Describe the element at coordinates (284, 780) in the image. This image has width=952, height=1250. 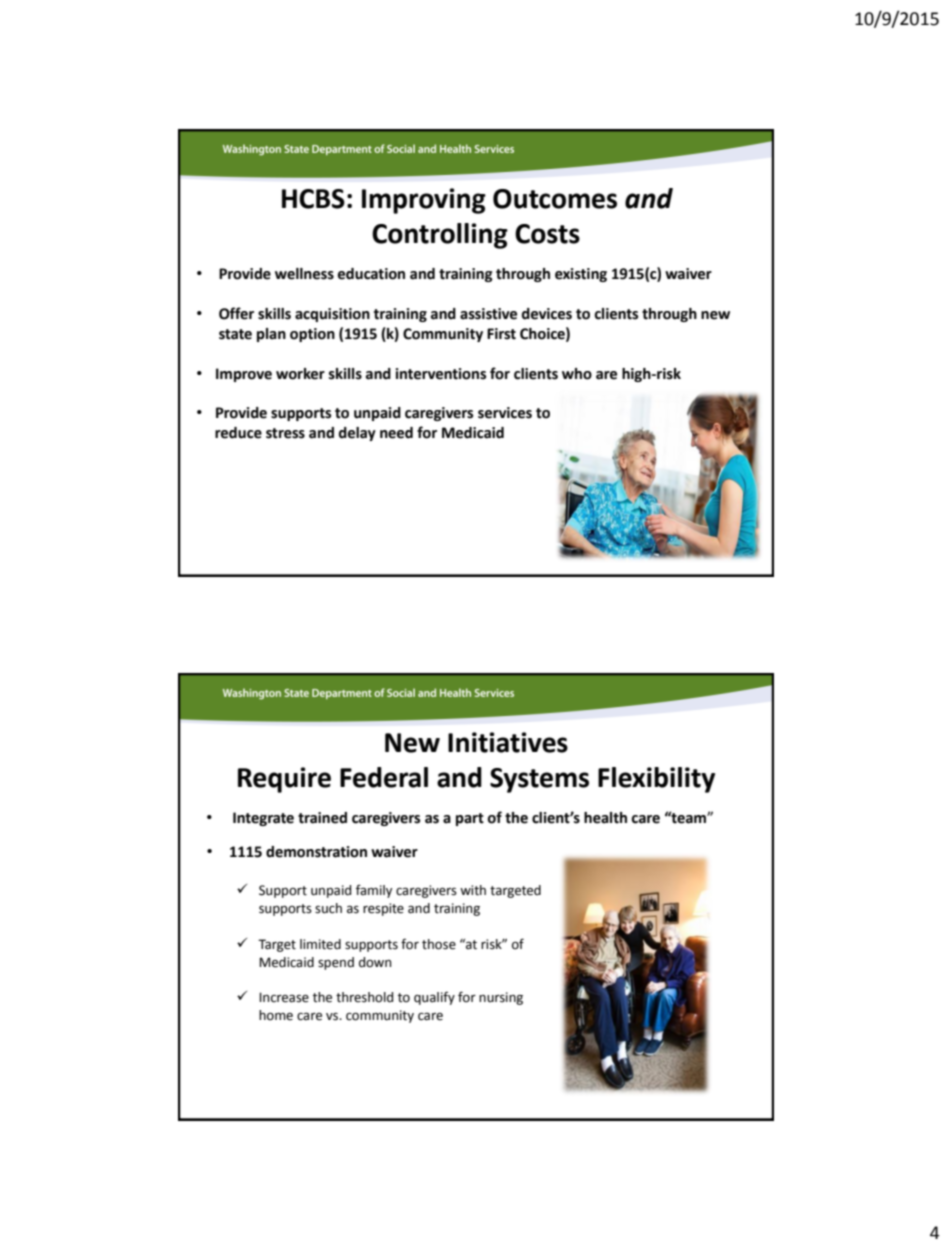
I see `Require` at that location.
